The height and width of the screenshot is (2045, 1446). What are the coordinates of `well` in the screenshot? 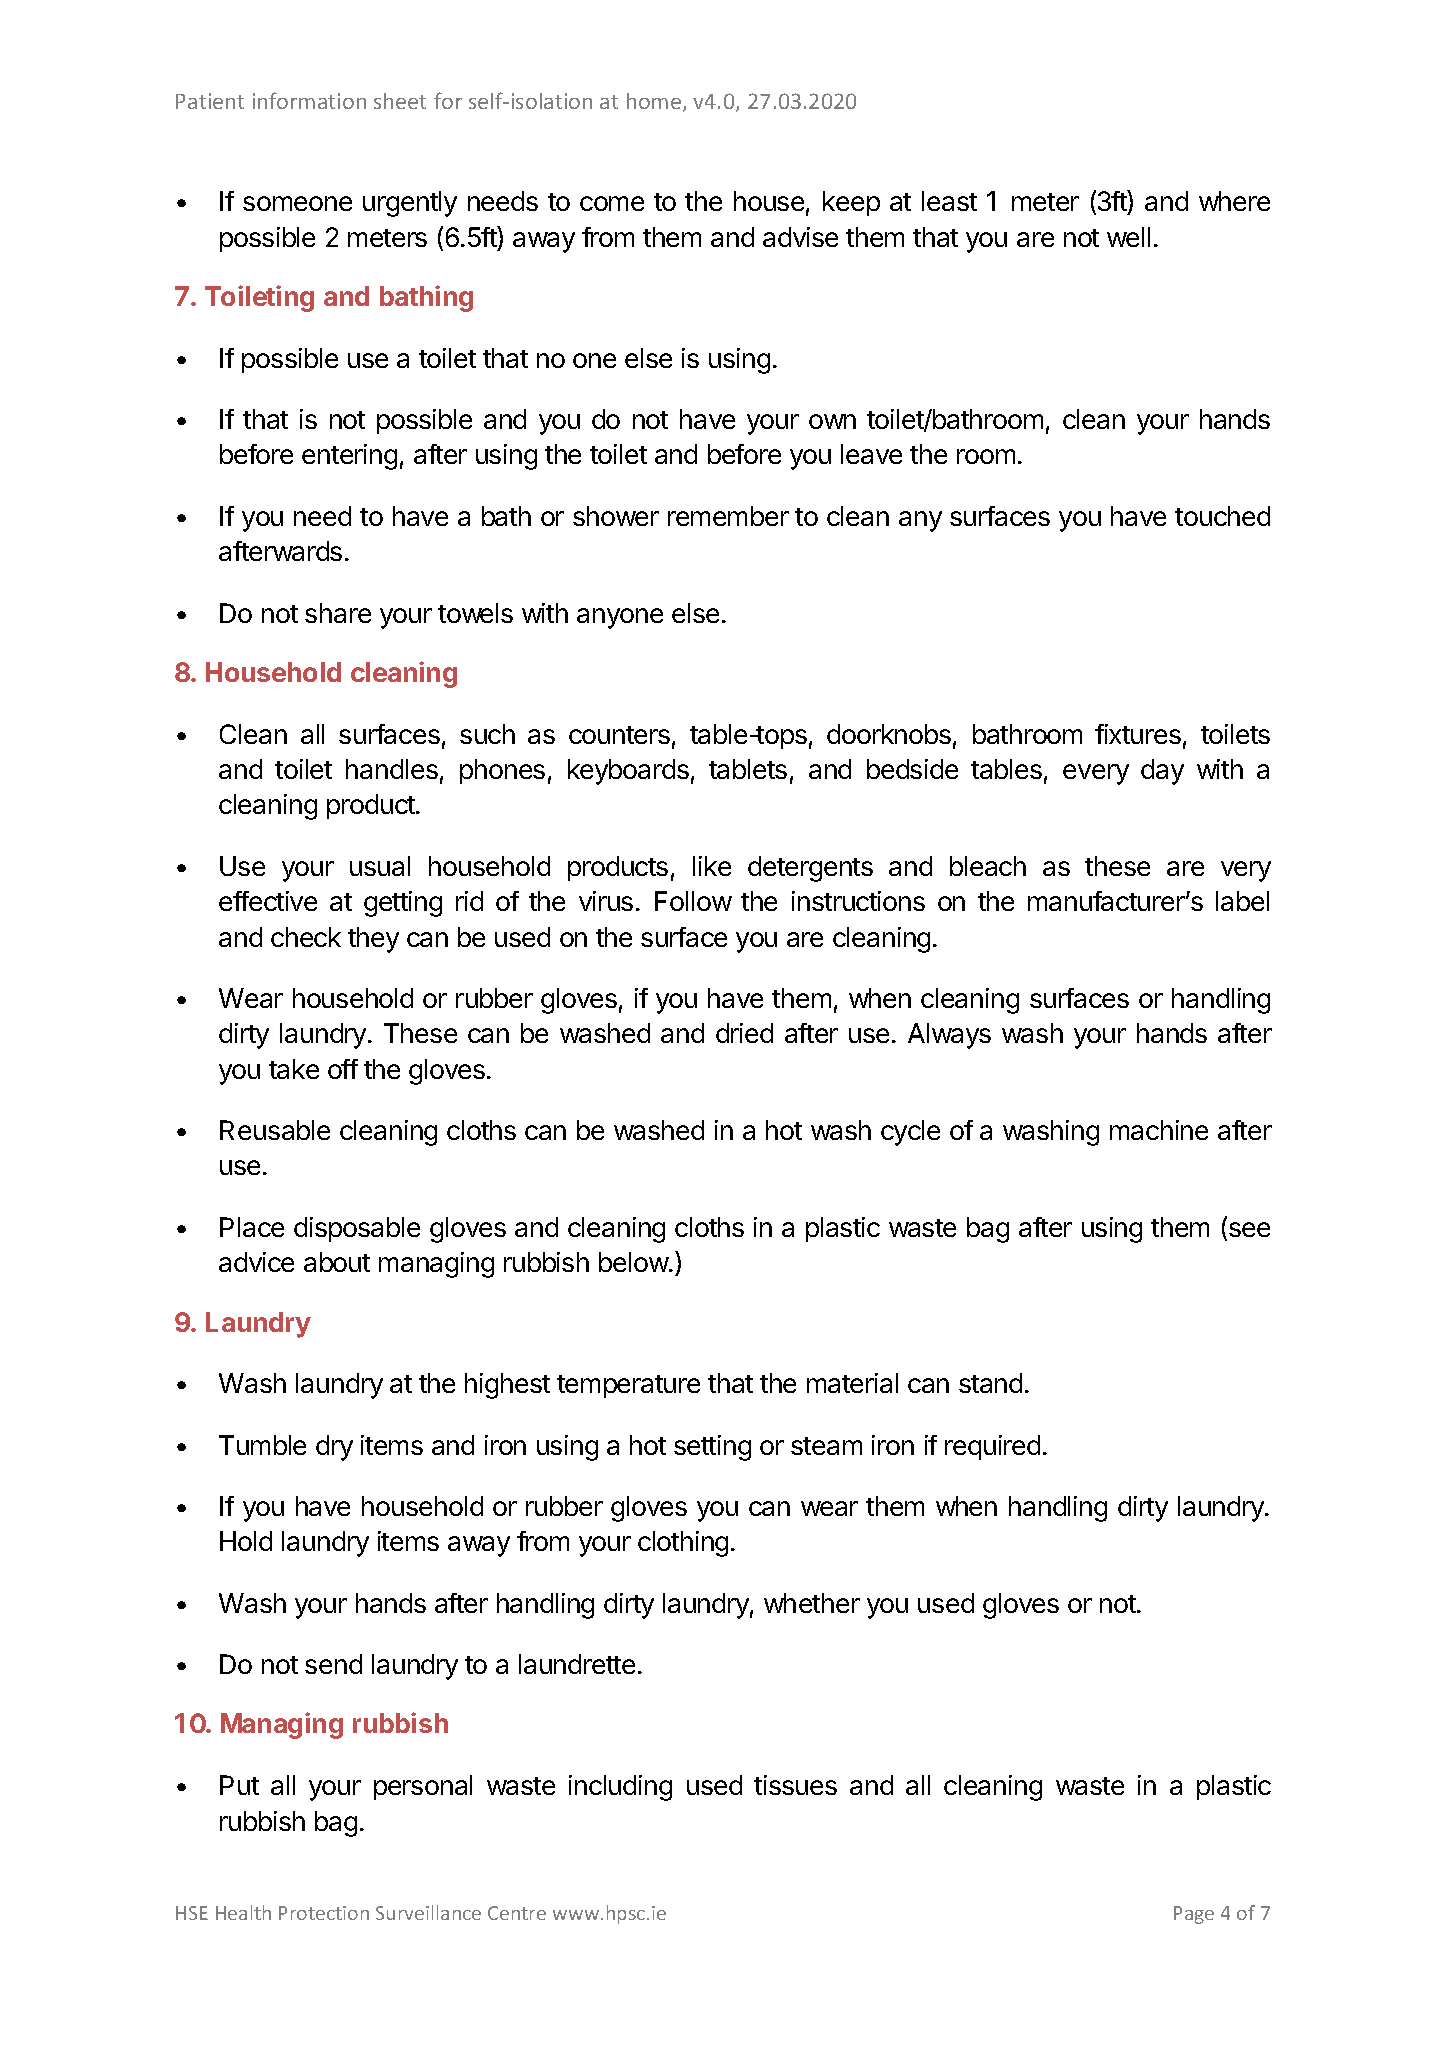 It's located at (1128, 237).
